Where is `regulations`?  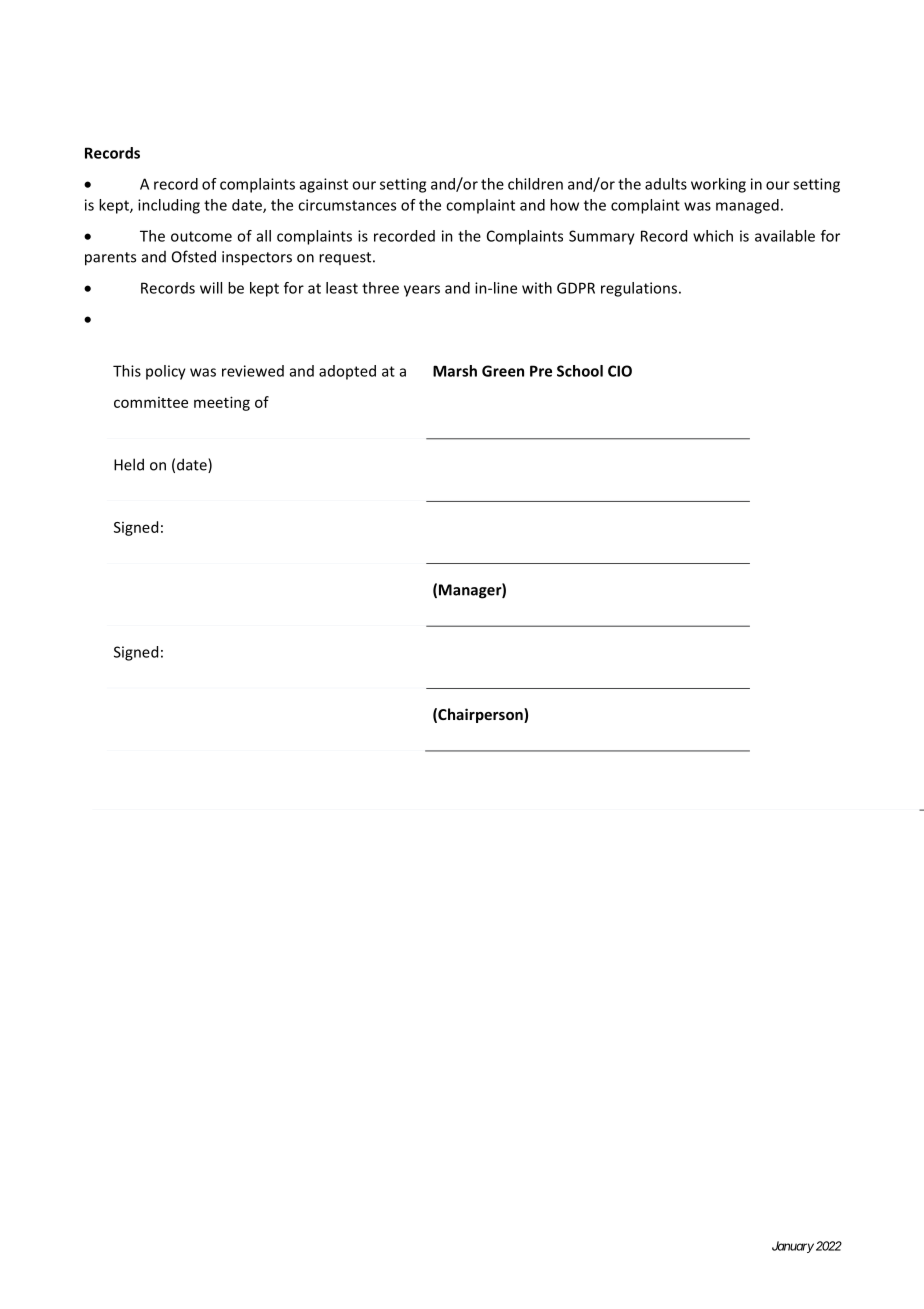 regulations is located at coordinates (640, 289).
